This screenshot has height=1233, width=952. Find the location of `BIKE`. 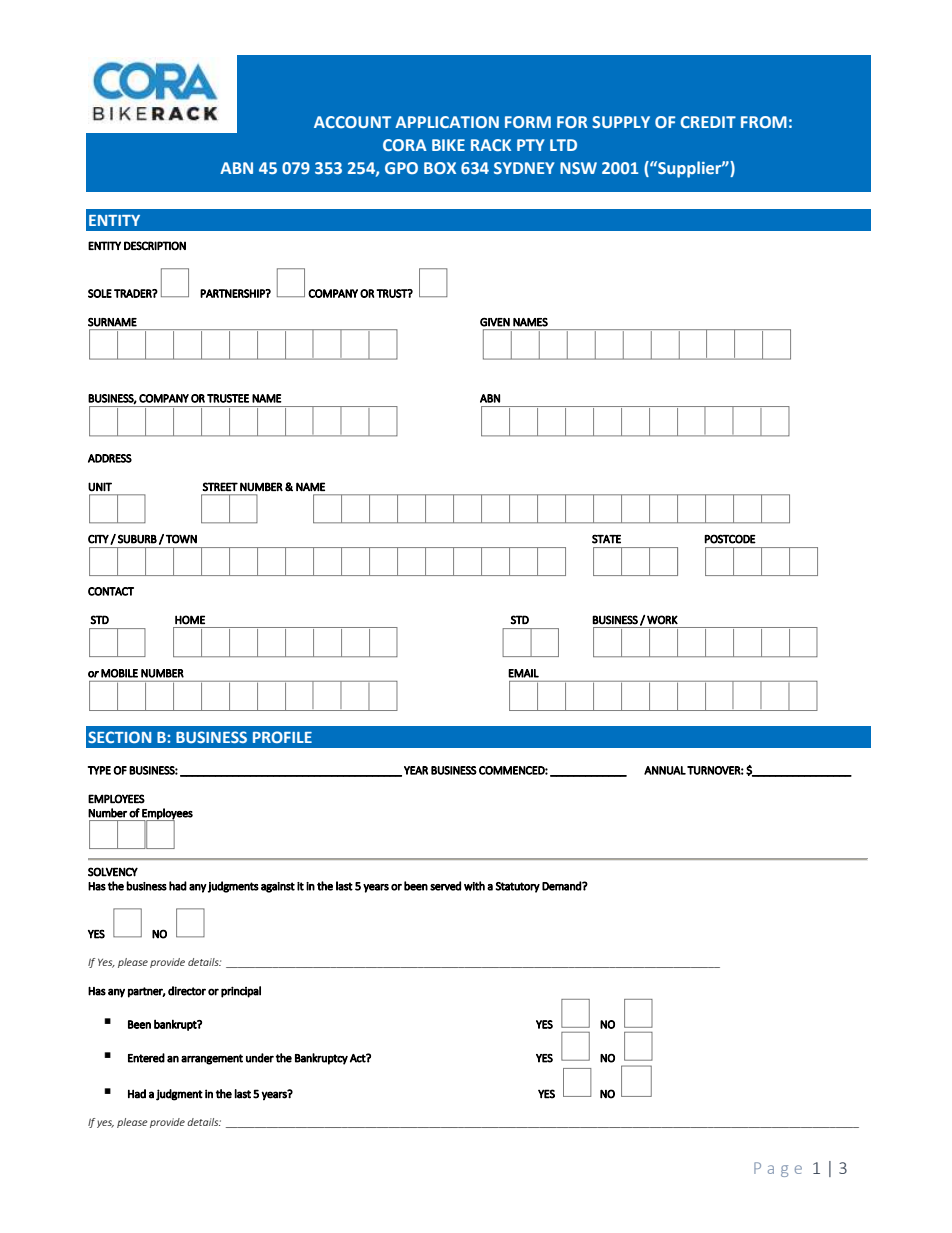

BIKE is located at coordinates (448, 145).
